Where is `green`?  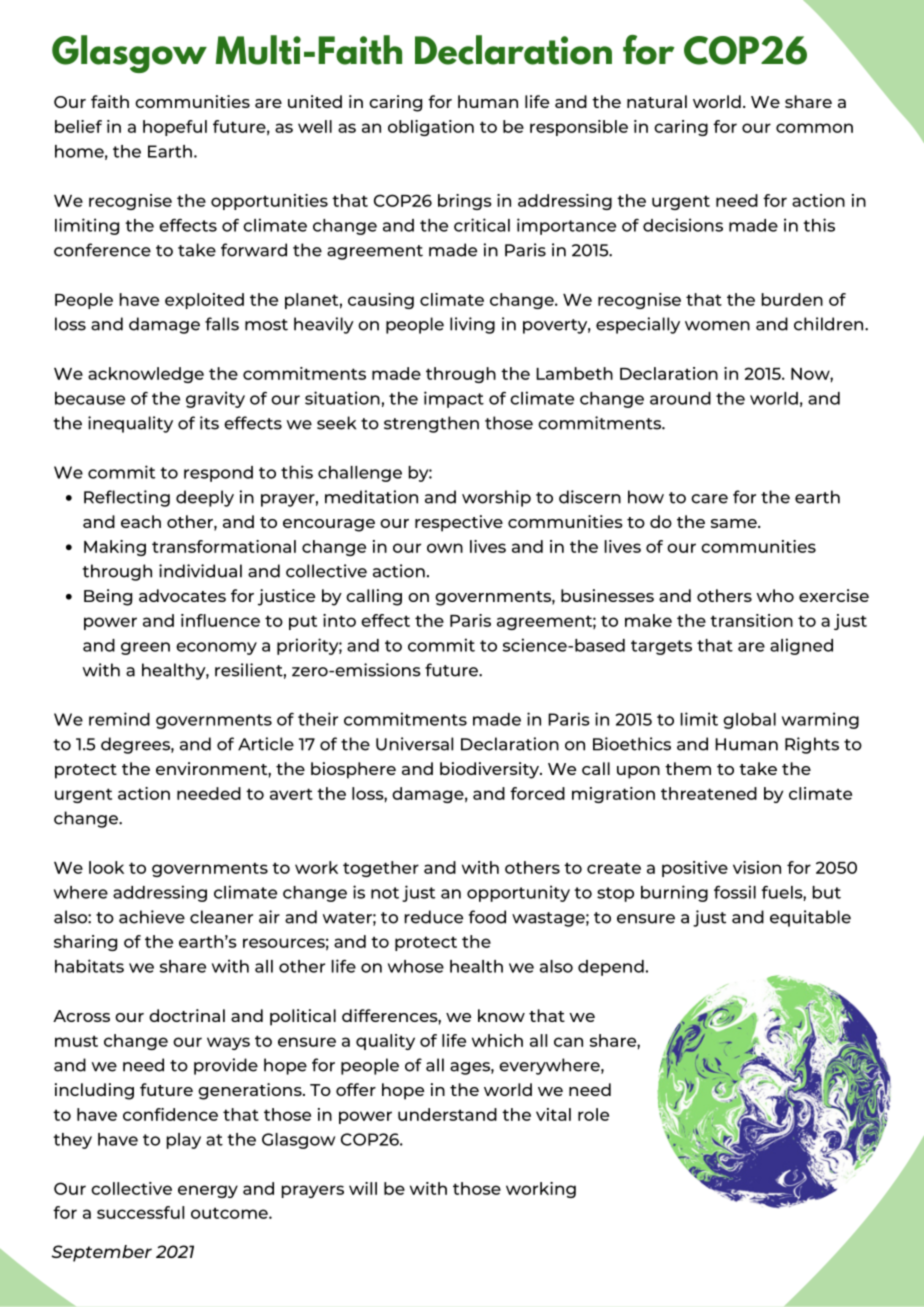
green is located at coordinates (145, 648).
